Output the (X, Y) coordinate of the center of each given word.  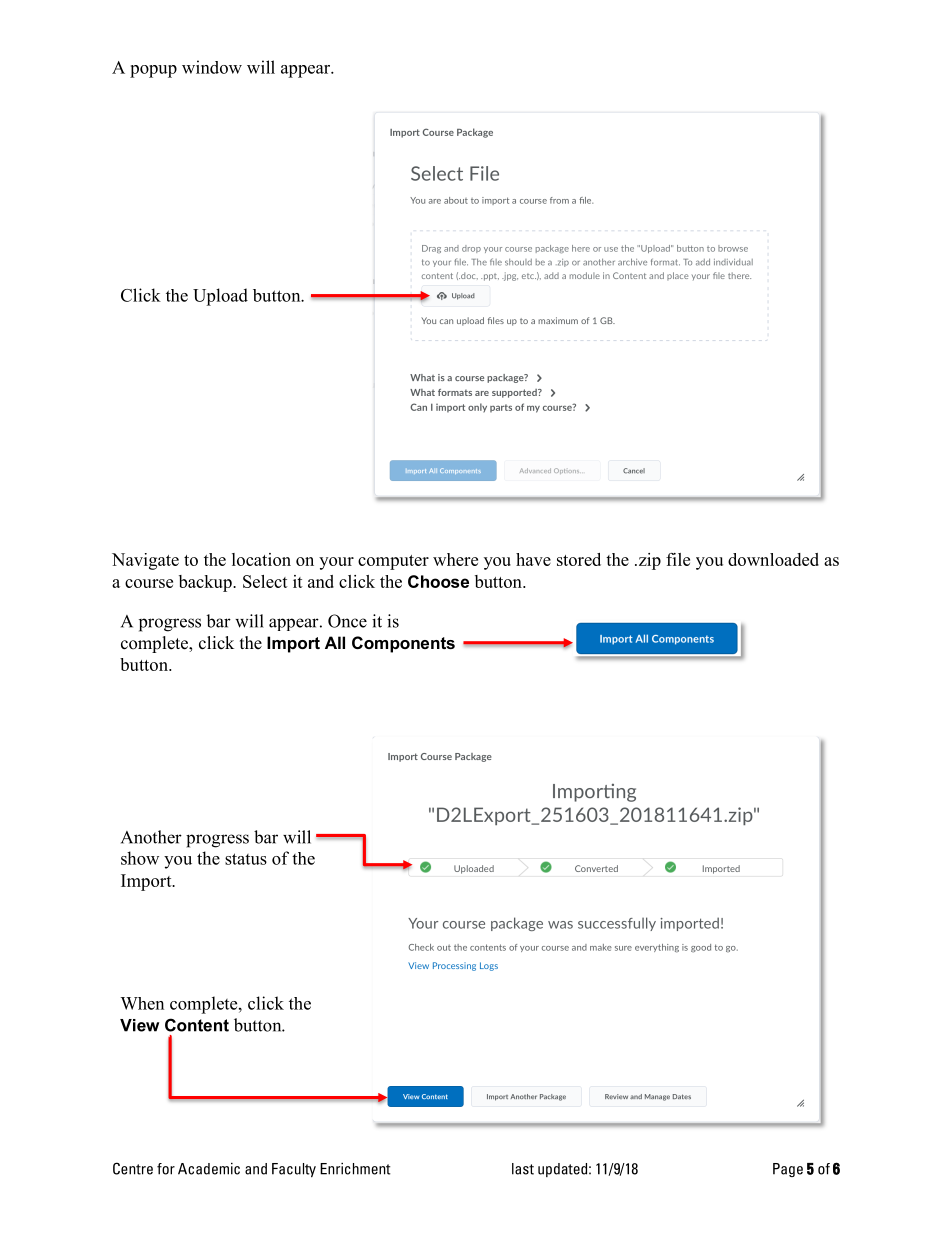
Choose (438, 581)
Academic (209, 1169)
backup (206, 583)
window (212, 67)
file (678, 559)
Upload (220, 297)
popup (153, 71)
